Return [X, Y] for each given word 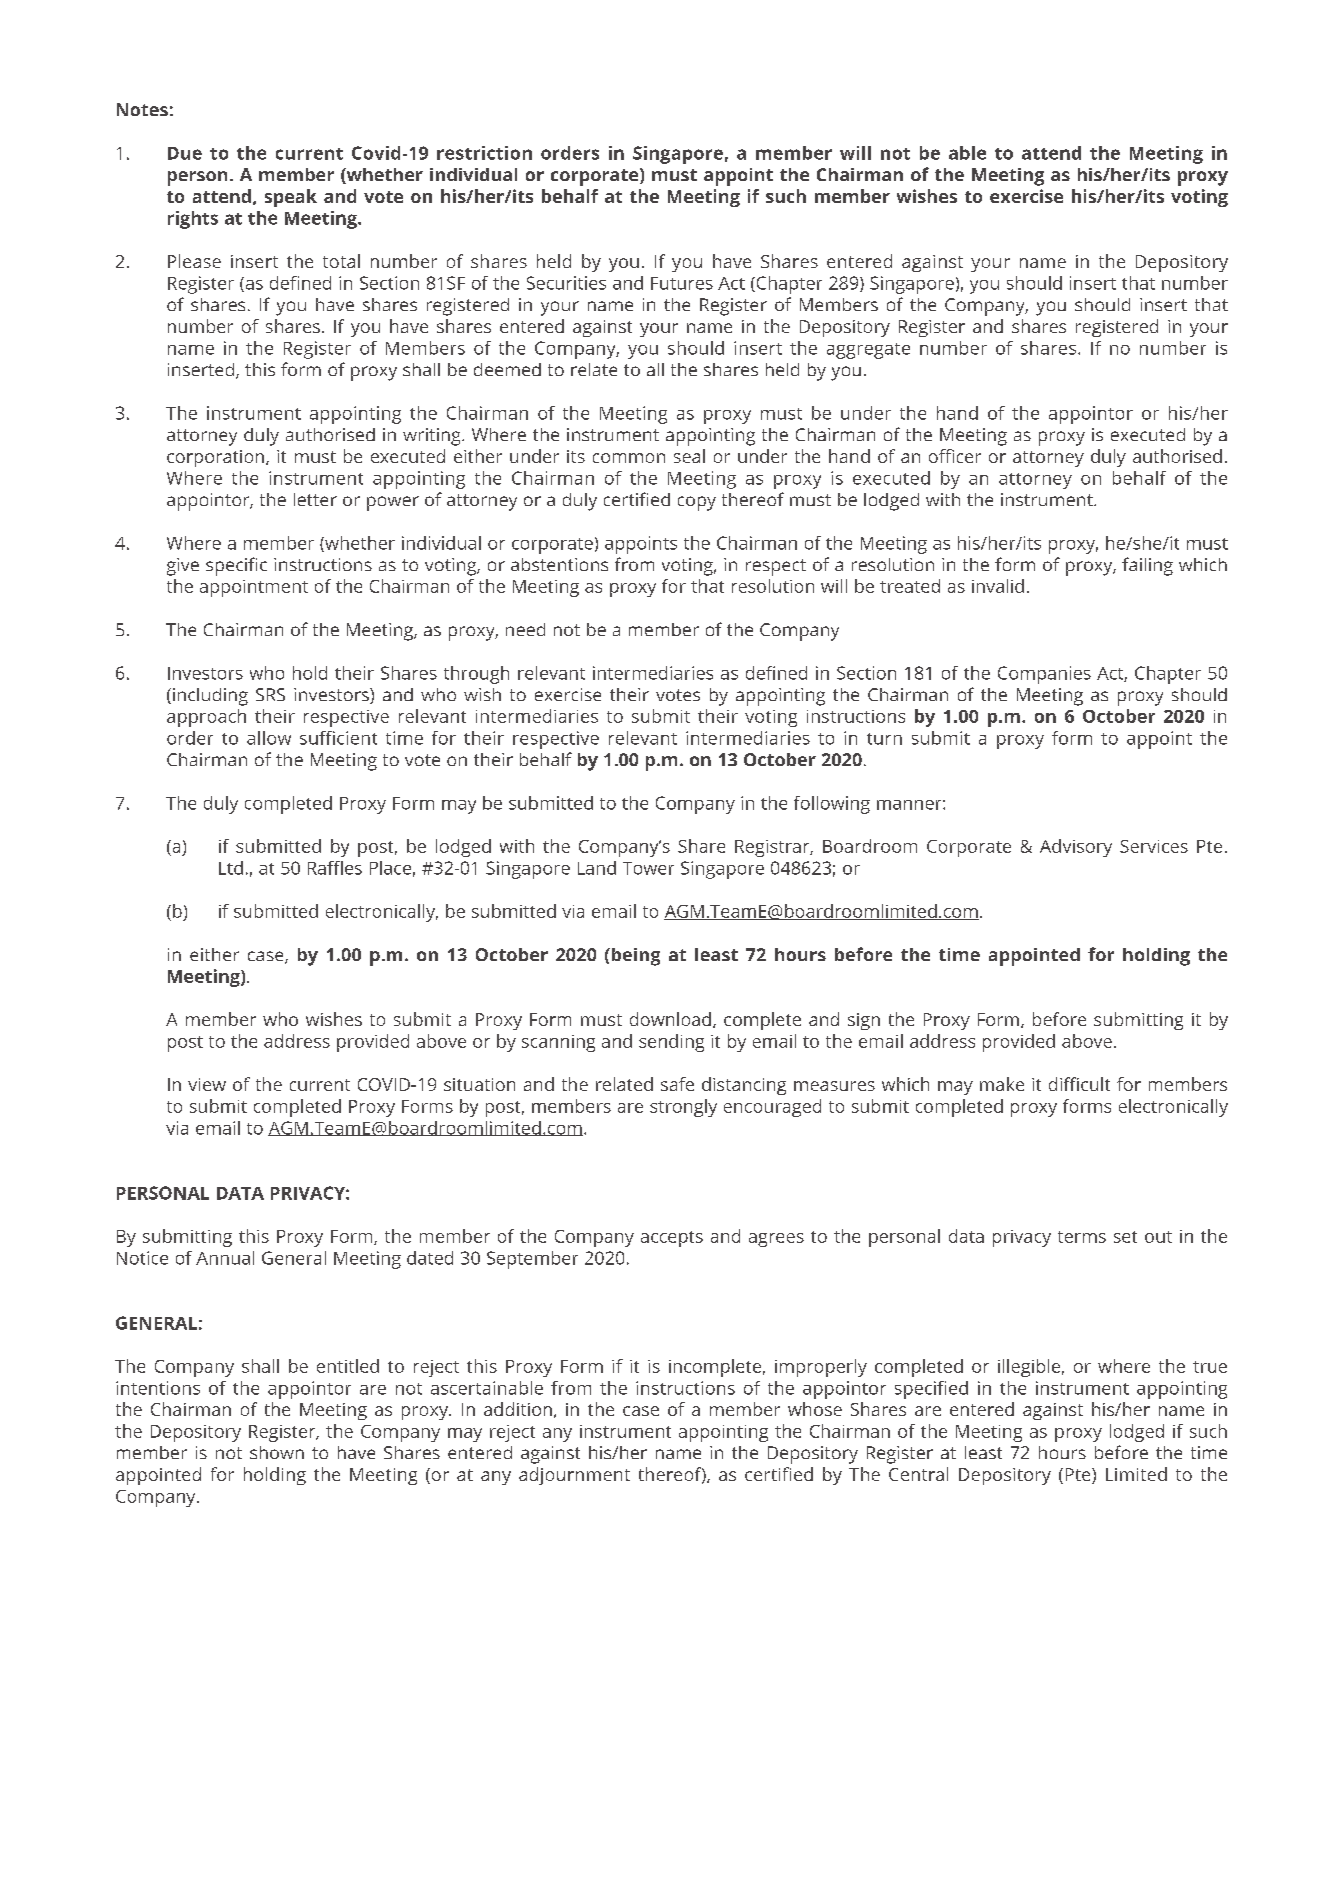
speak [291, 198]
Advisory [1076, 848]
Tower [648, 868]
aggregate [868, 351]
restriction [484, 153]
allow [269, 738]
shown [277, 1452]
